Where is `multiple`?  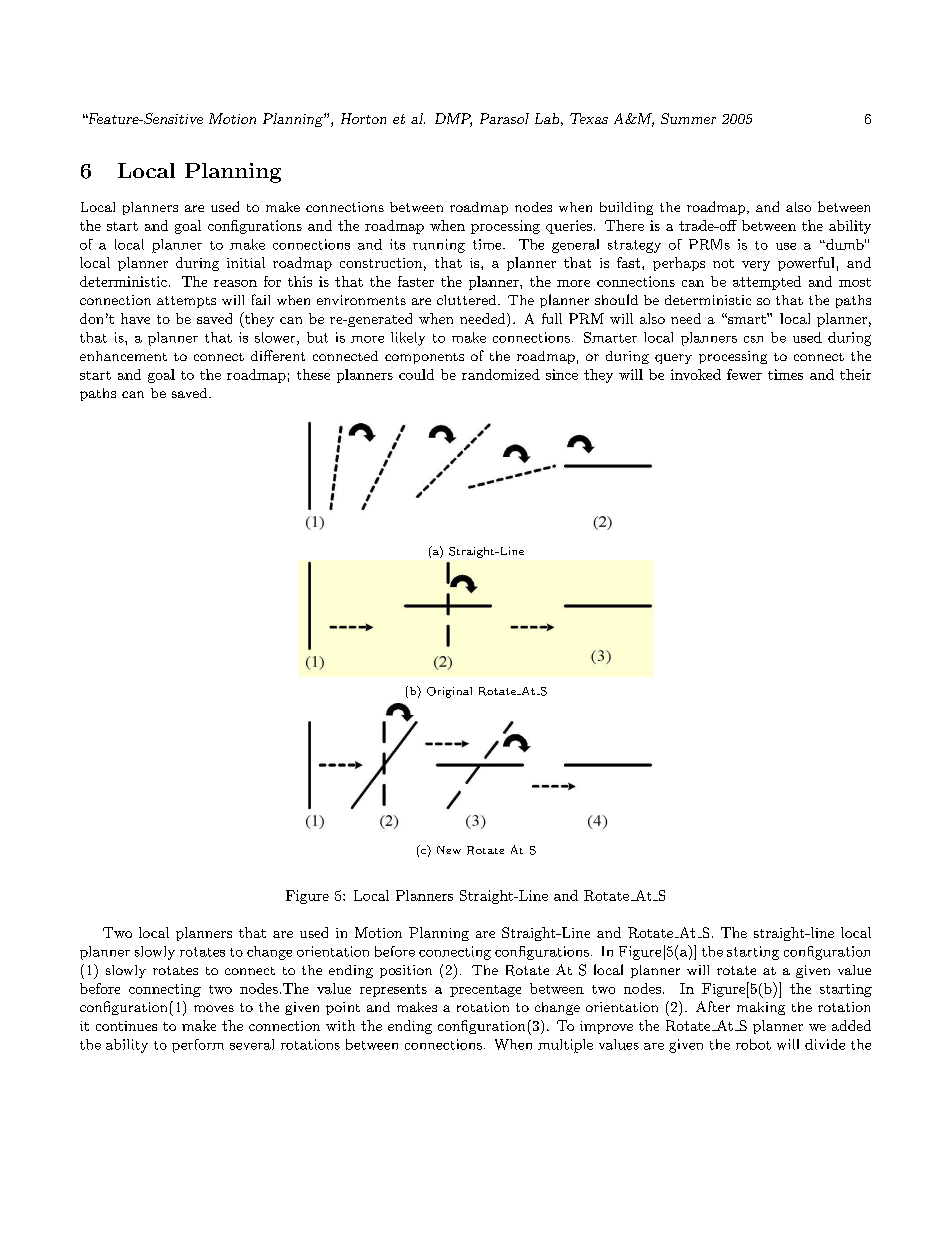
multiple is located at coordinates (565, 1046).
